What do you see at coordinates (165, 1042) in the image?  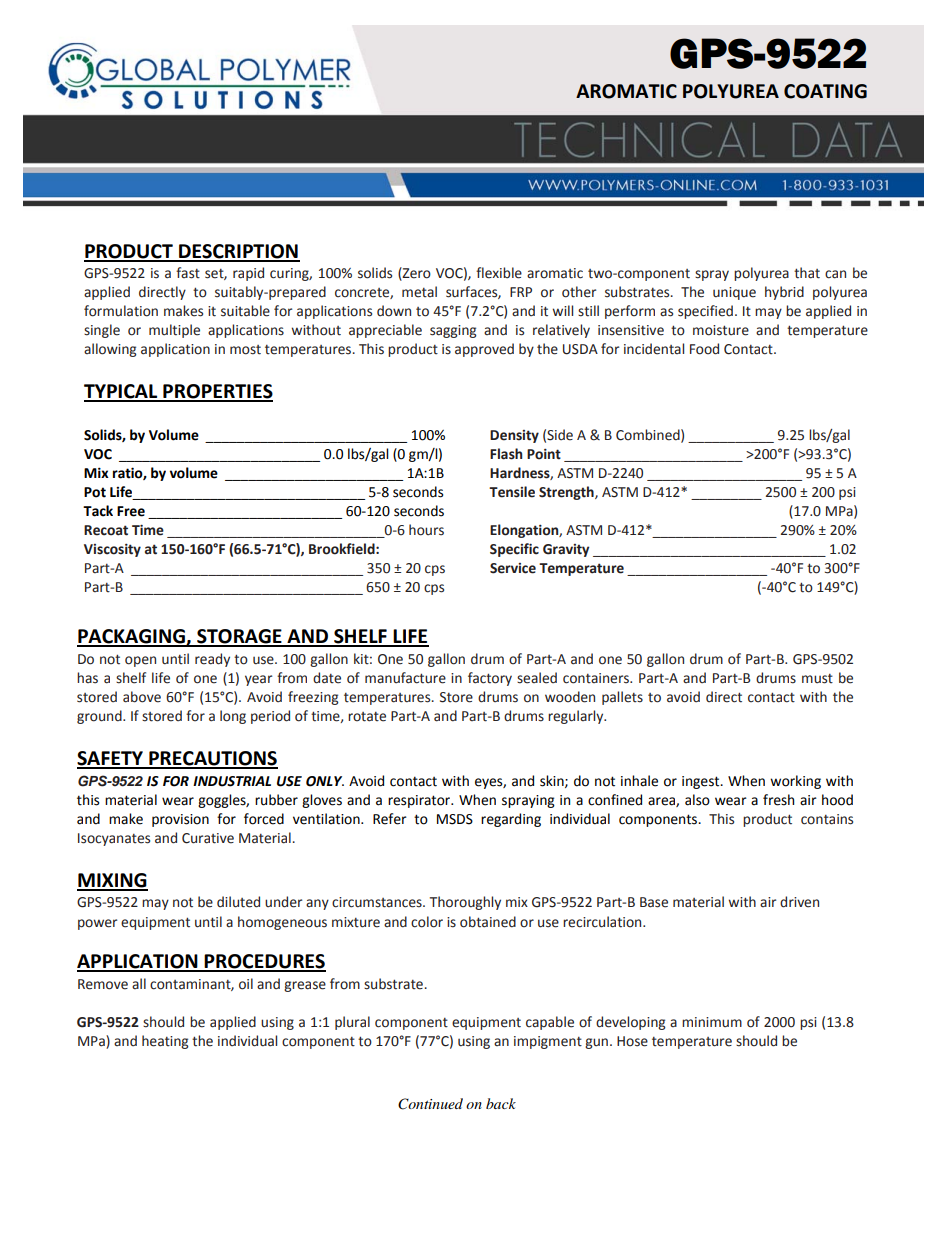 I see `heating` at bounding box center [165, 1042].
